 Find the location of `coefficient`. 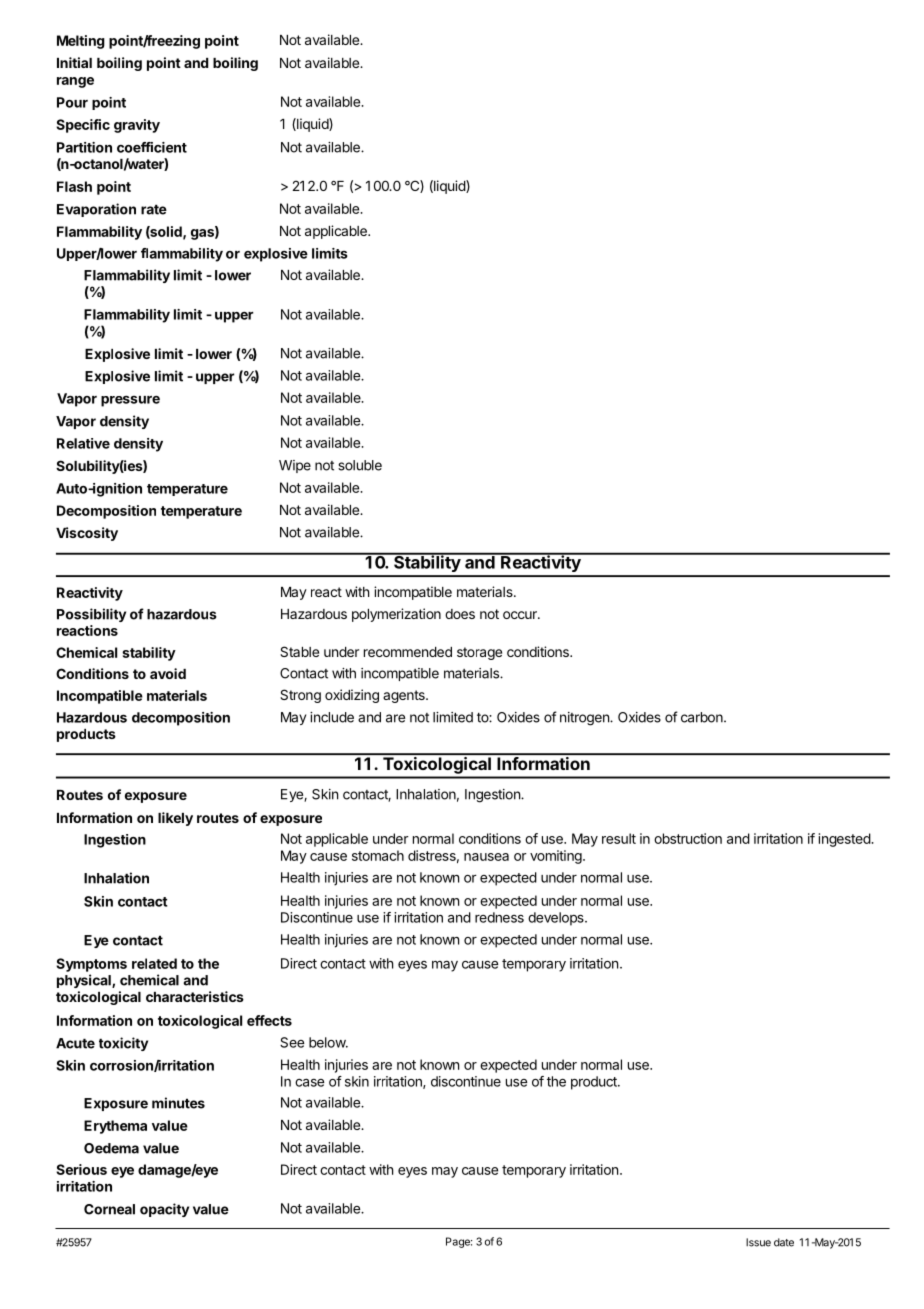

coefficient is located at coordinates (152, 147).
